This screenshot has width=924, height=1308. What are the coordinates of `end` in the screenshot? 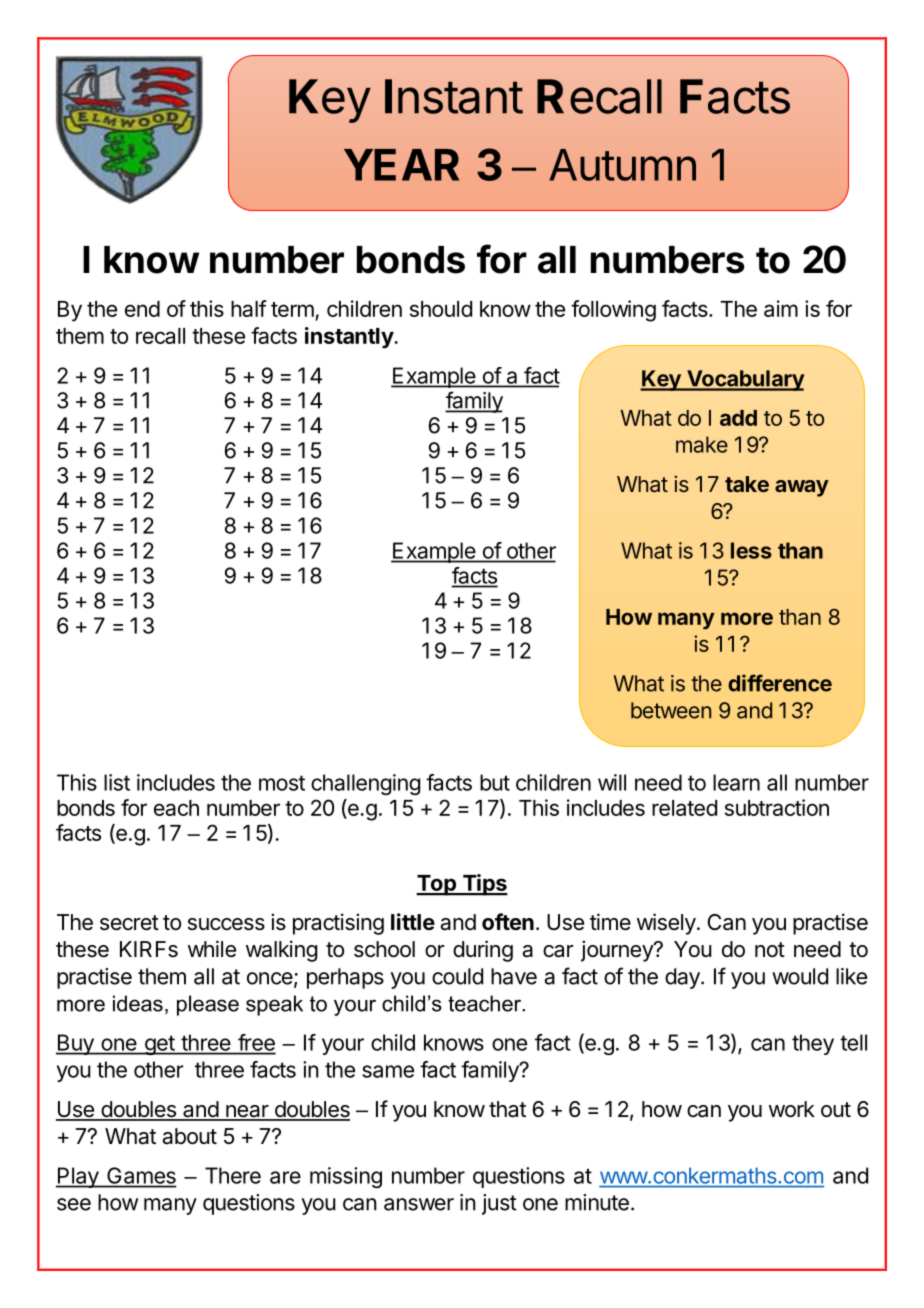 It's located at (142, 309).
